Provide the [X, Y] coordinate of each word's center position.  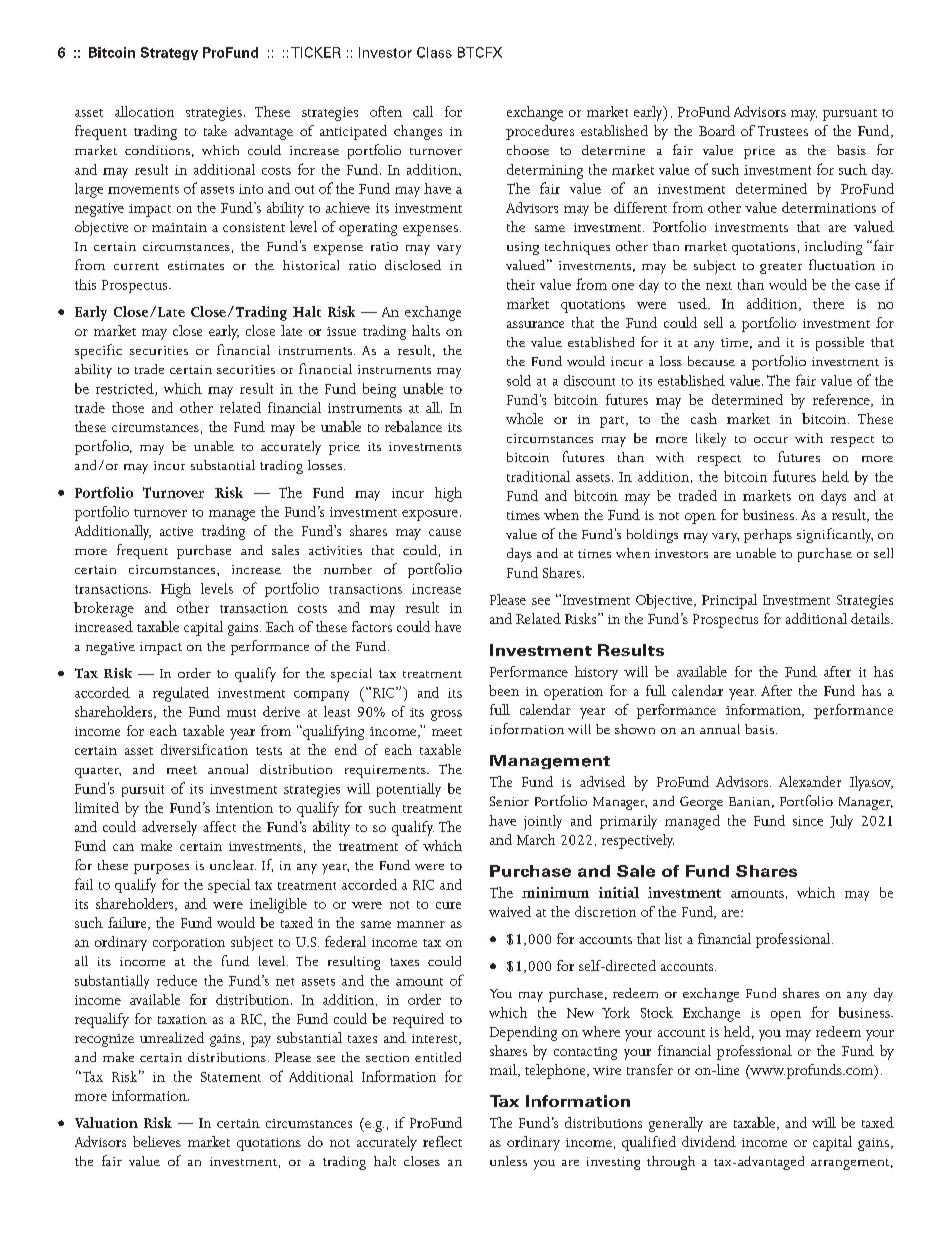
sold [519, 380]
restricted [126, 389]
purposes [161, 869]
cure [448, 905]
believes [157, 1141]
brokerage [104, 609]
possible [840, 344]
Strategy [169, 53]
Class [434, 52]
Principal [729, 601]
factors [372, 626]
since [808, 821]
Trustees [783, 131]
